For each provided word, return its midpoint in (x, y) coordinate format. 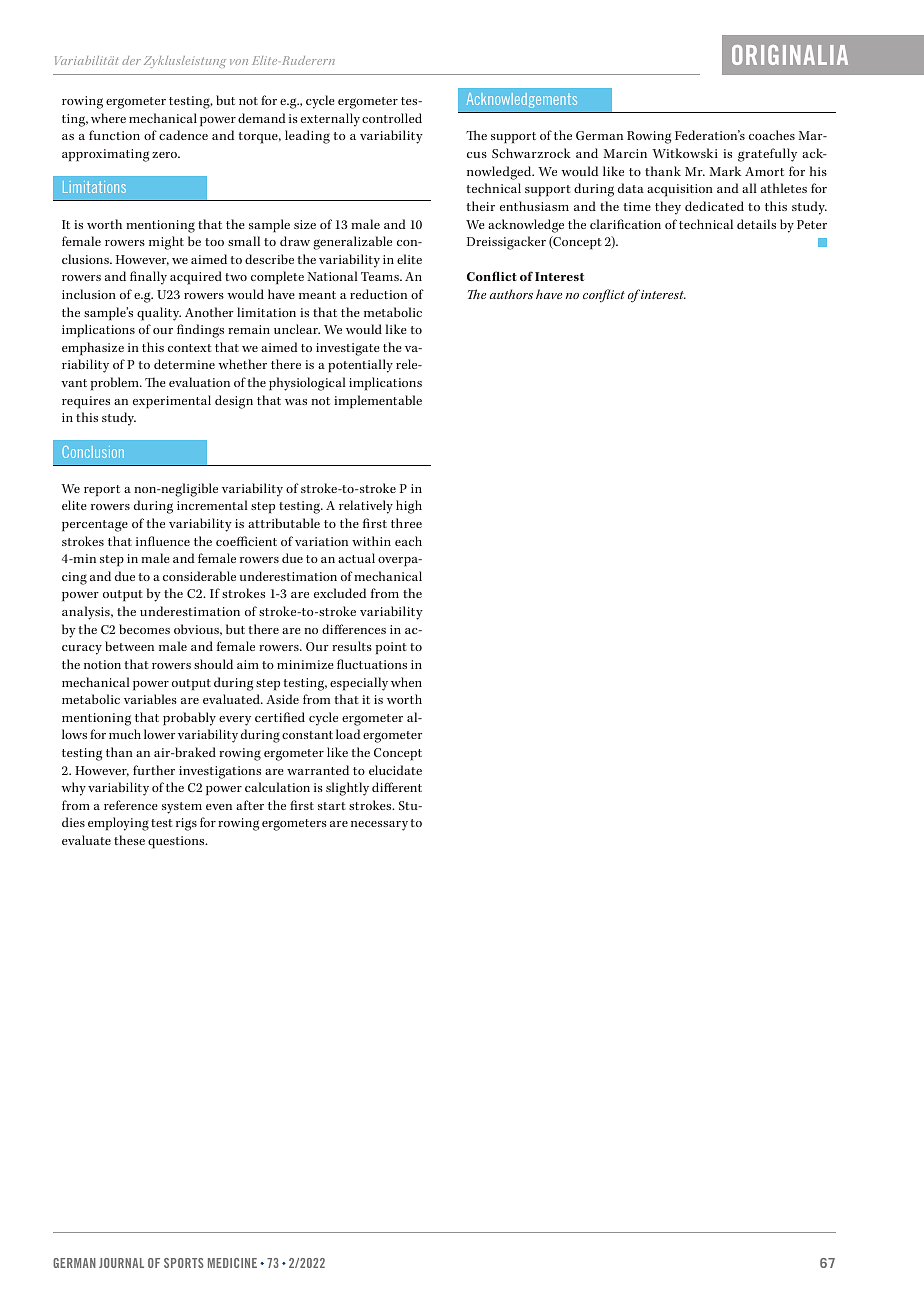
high (409, 507)
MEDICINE (232, 1263)
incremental (212, 505)
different (397, 787)
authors (511, 294)
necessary (379, 826)
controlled (392, 118)
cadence (183, 135)
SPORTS (184, 1263)
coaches (772, 135)
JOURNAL (121, 1263)
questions (177, 842)
